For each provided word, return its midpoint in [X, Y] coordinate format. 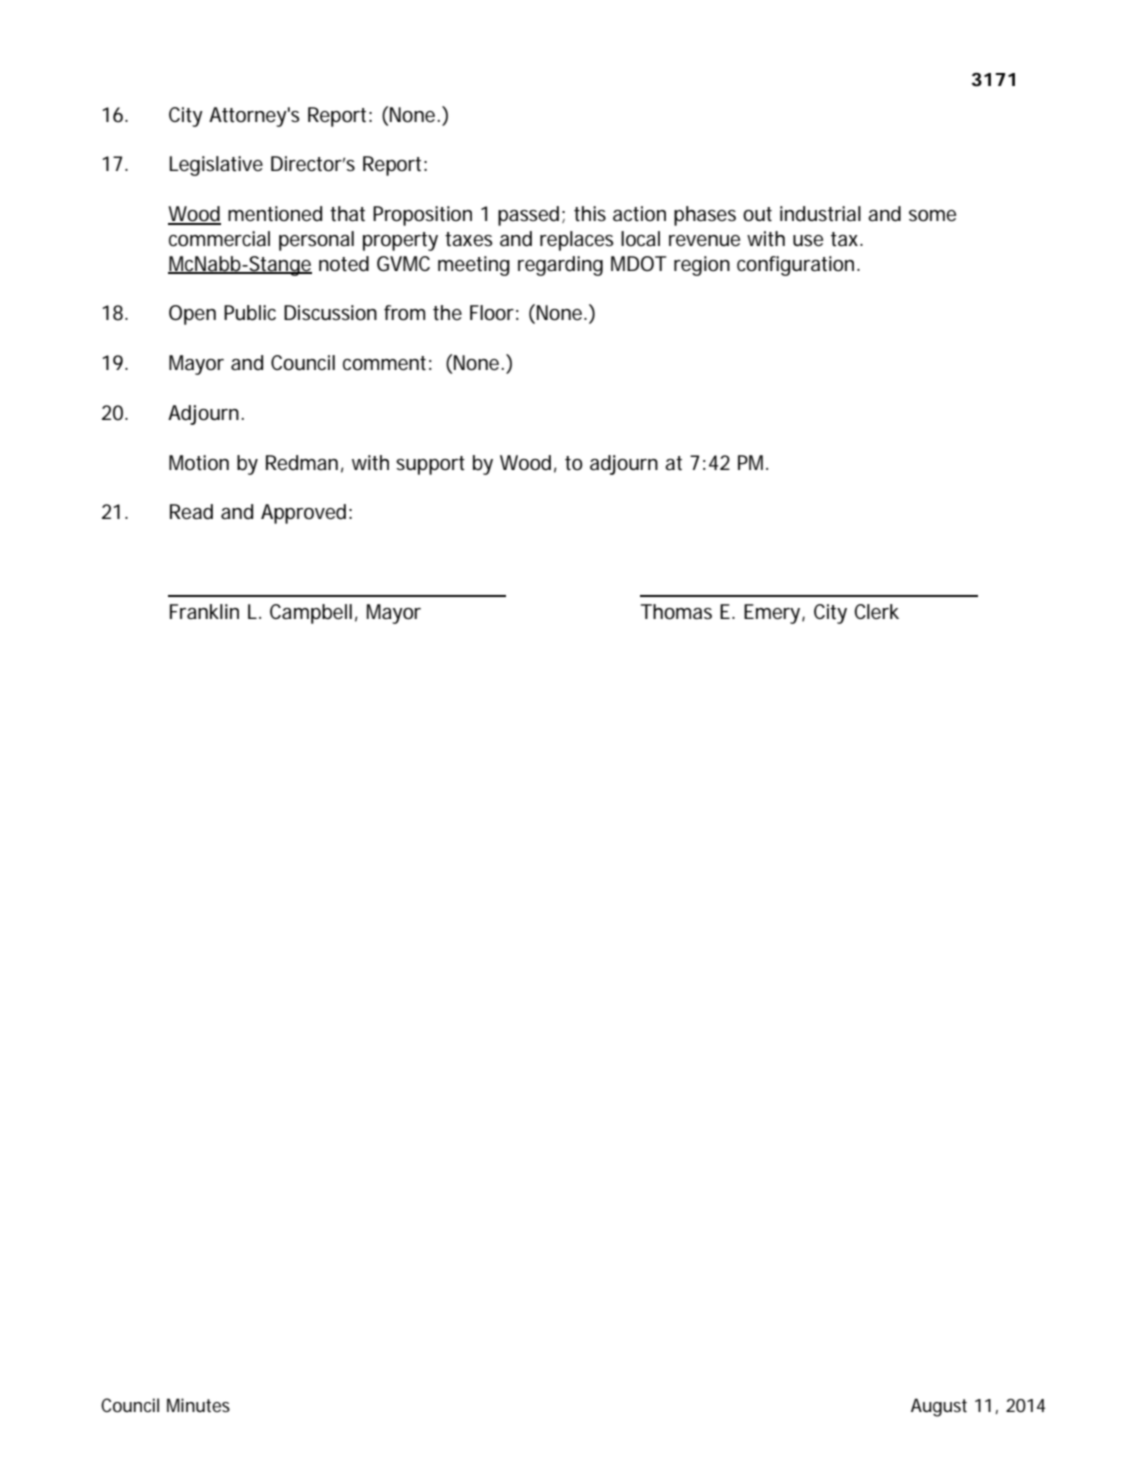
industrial [820, 214]
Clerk [876, 612]
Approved [303, 514]
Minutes [198, 1405]
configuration [795, 266]
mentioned [275, 214]
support [430, 465]
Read [191, 512]
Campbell [311, 614]
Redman [302, 463]
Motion [199, 463]
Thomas [676, 612]
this [590, 214]
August [939, 1407]
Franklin [204, 611]
